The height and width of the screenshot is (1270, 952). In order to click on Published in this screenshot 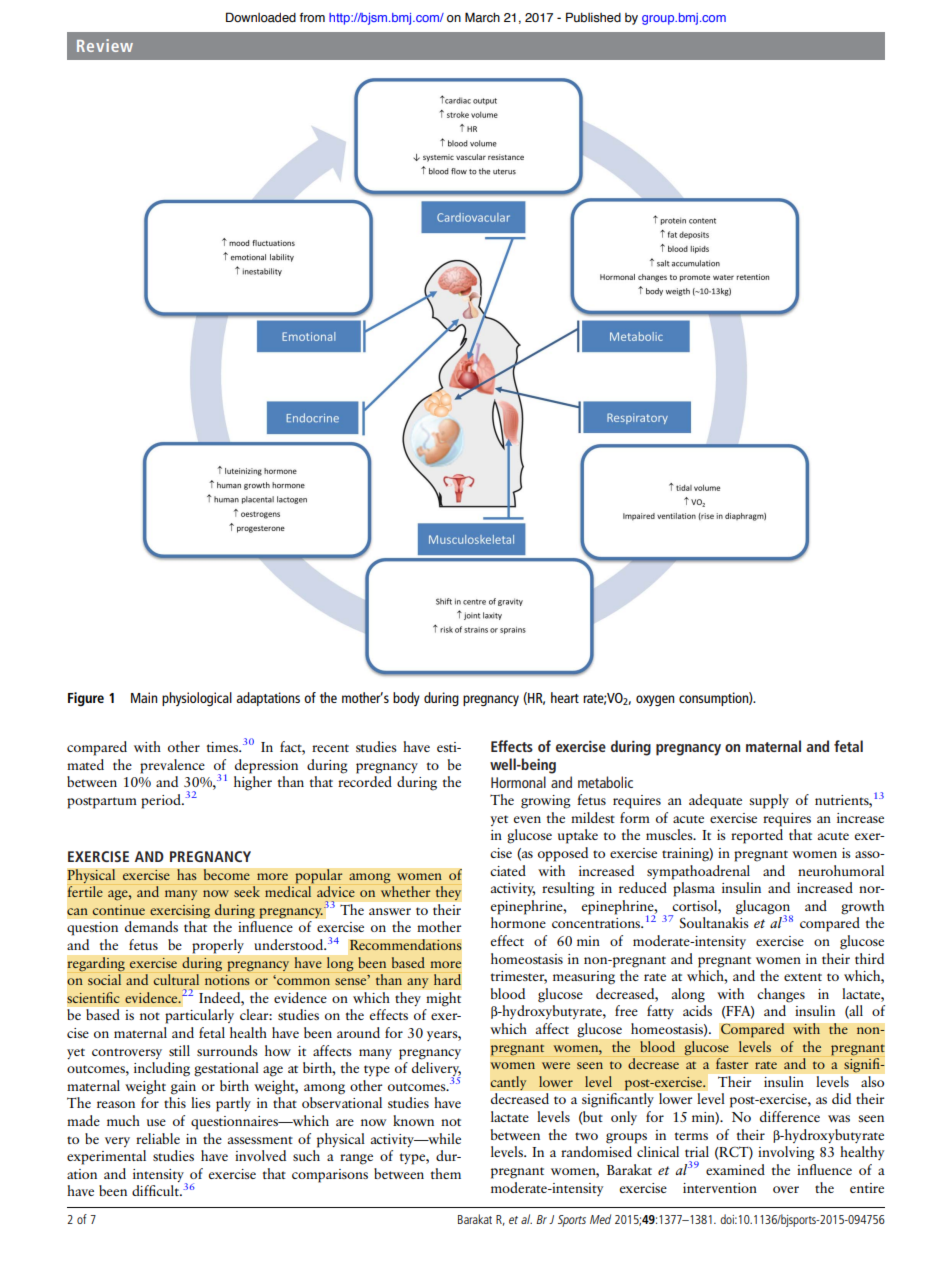, I will do `click(593, 17)`.
